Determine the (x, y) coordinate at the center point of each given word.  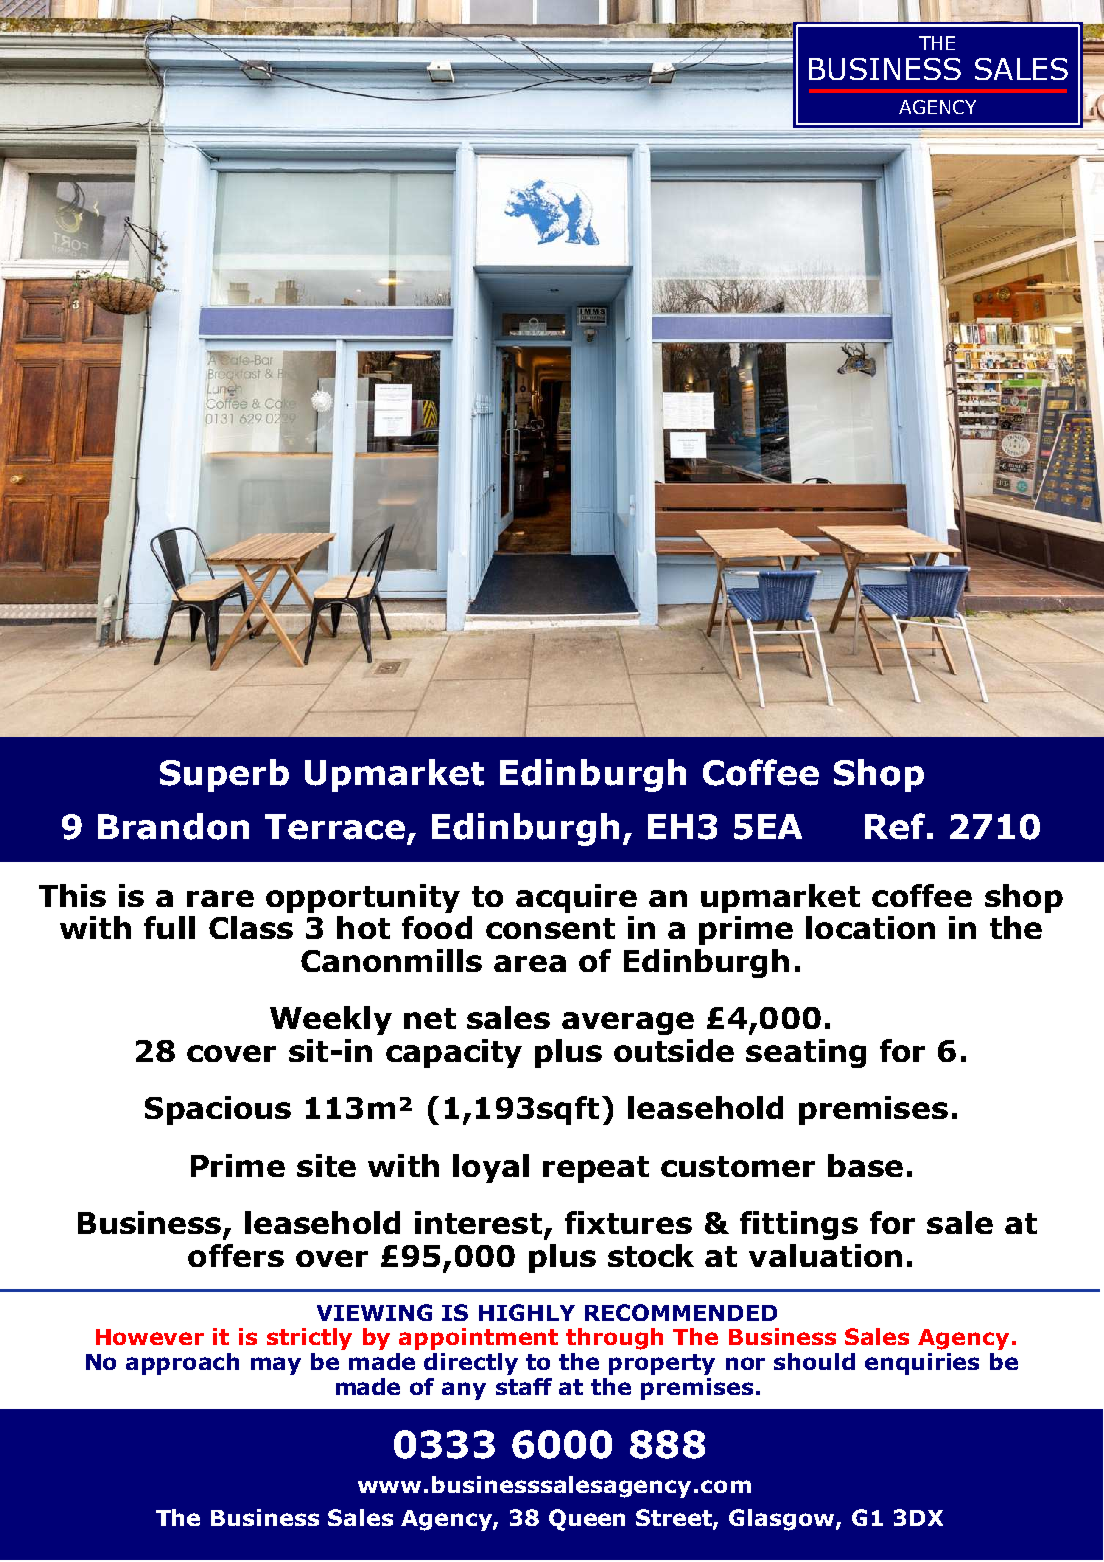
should (814, 1361)
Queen (587, 1520)
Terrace (335, 827)
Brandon (173, 826)
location (870, 927)
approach (182, 1364)
